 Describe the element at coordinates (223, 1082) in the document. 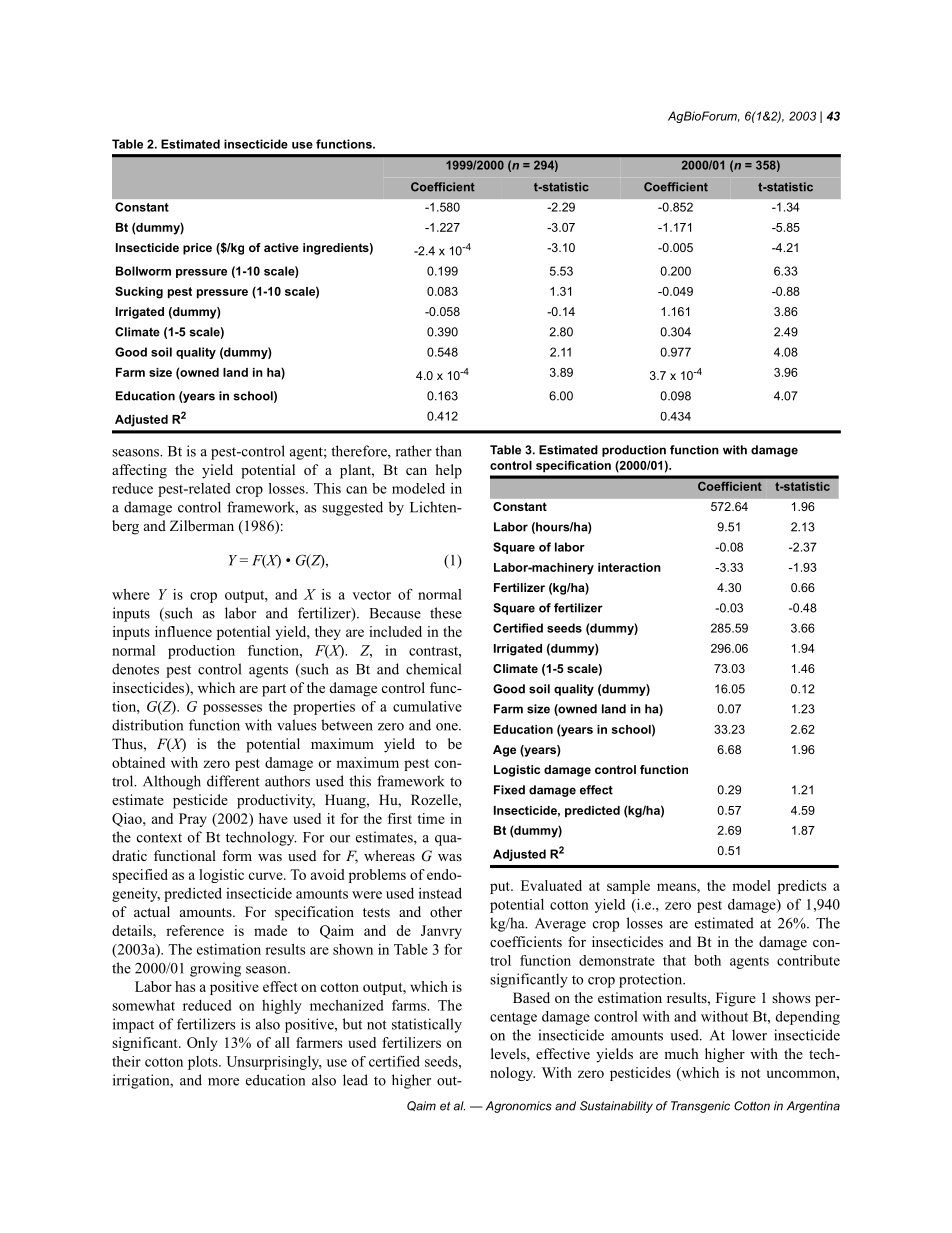

I see `more` at that location.
